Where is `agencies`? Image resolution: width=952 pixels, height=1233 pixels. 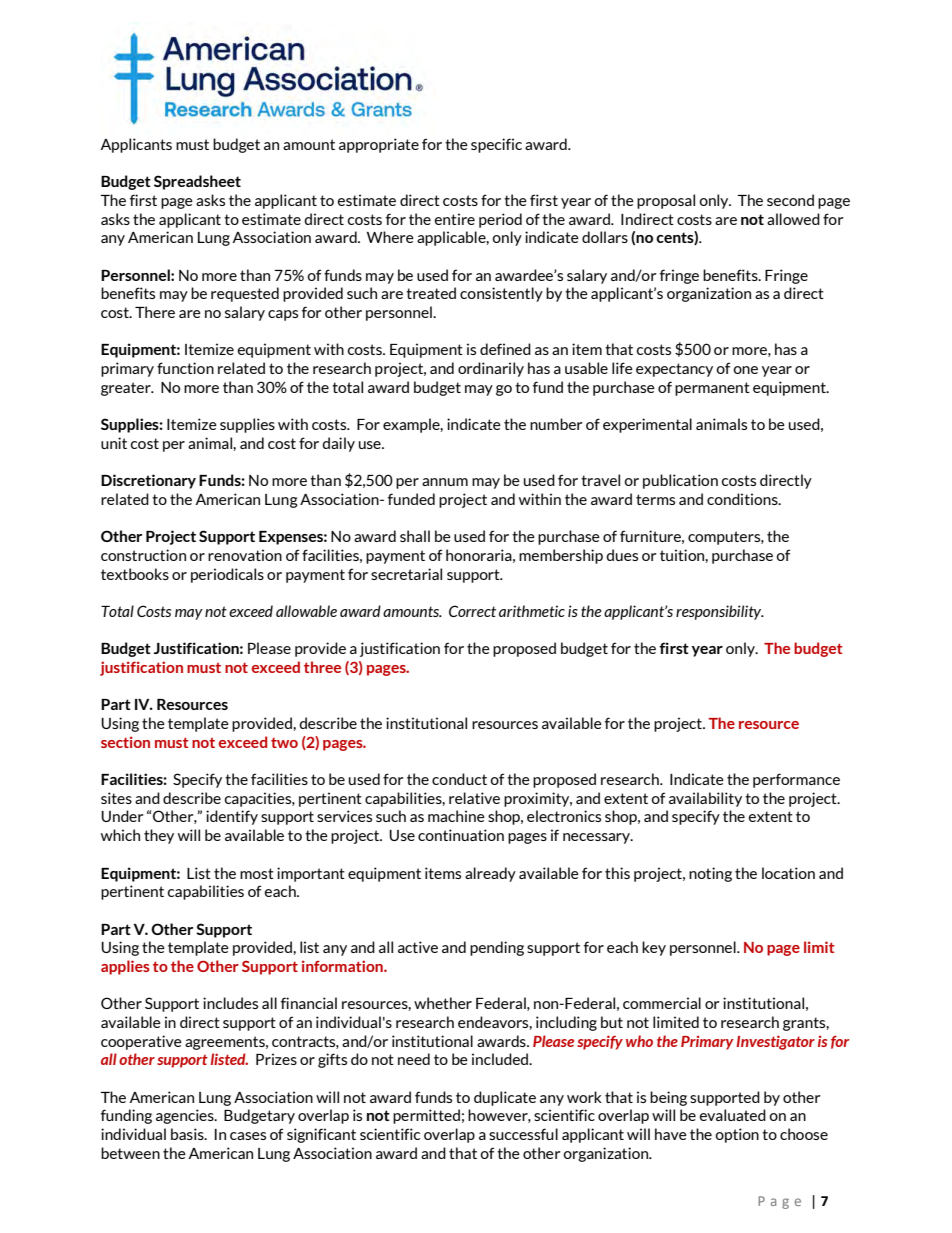 agencies is located at coordinates (186, 1116).
